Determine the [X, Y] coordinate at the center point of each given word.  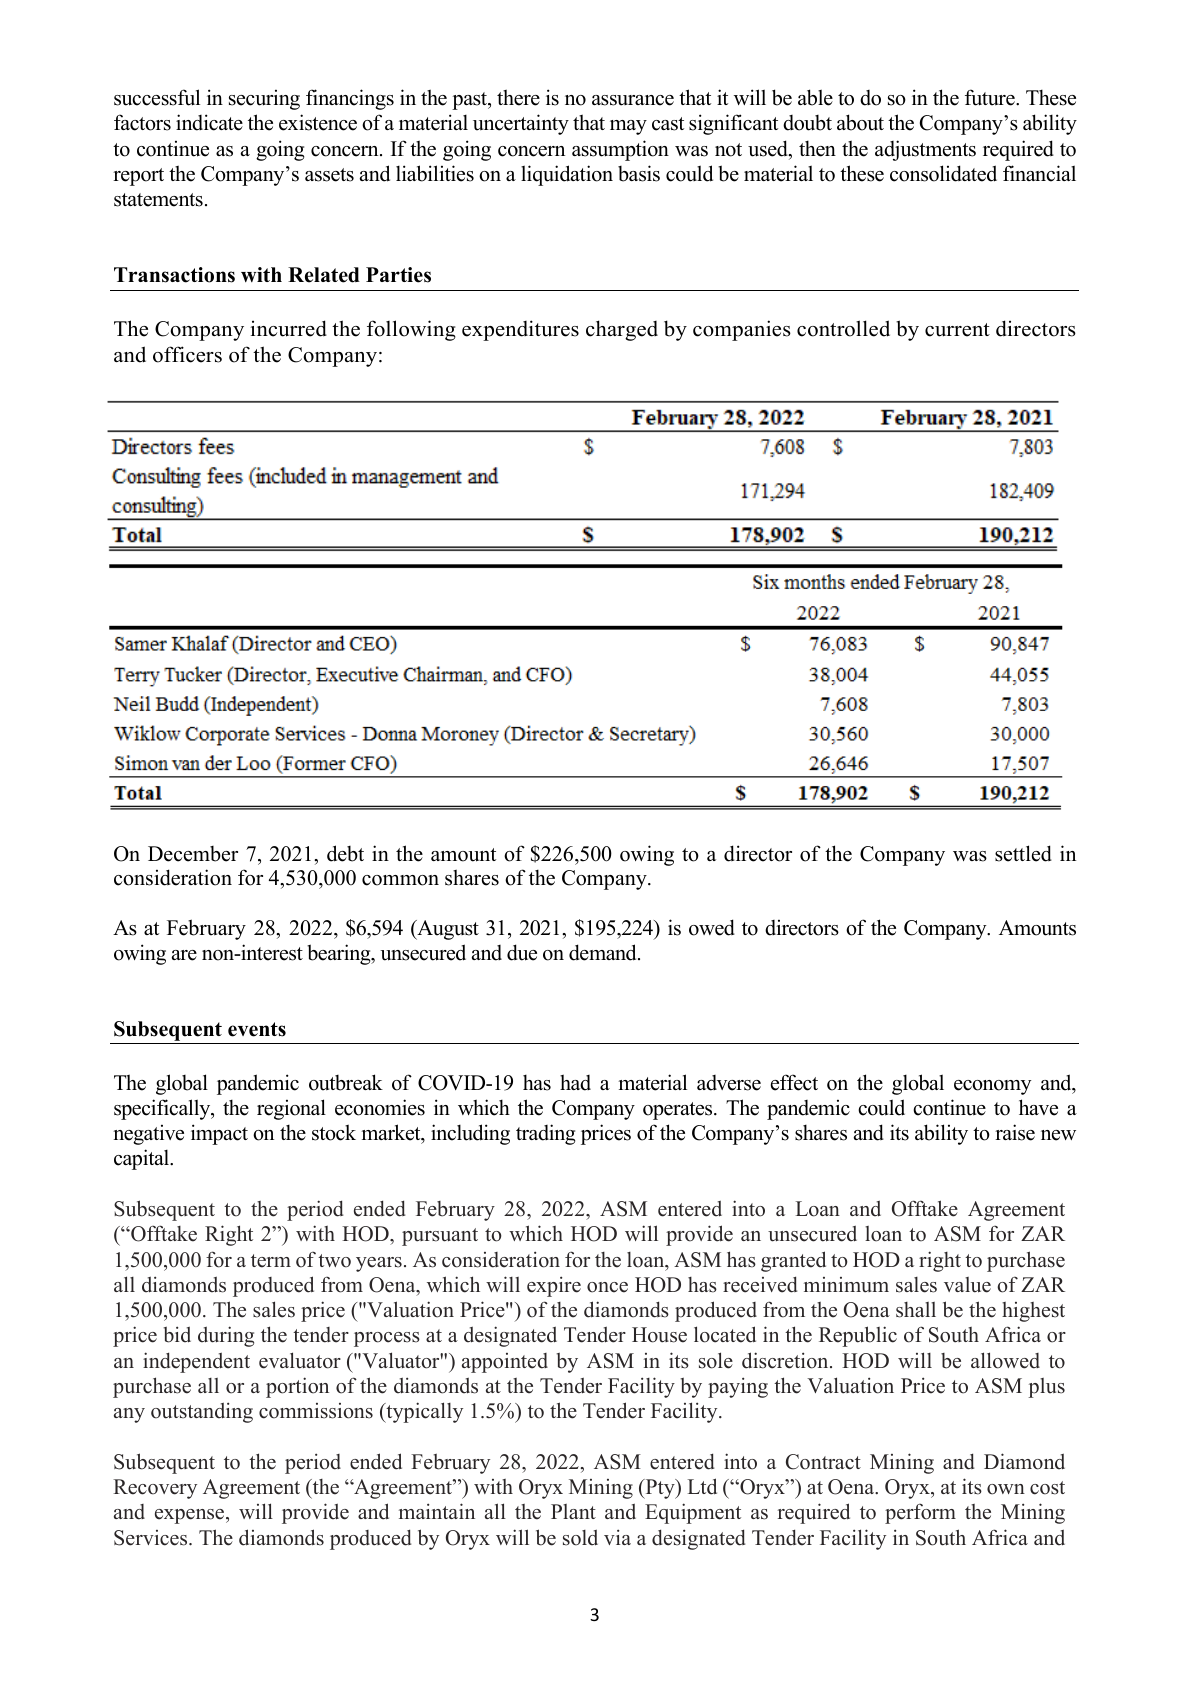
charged [622, 330]
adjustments [925, 150]
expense [191, 1516]
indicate [209, 122]
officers [187, 354]
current [957, 330]
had [575, 1082]
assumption [620, 150]
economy [992, 1087]
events [257, 1029]
